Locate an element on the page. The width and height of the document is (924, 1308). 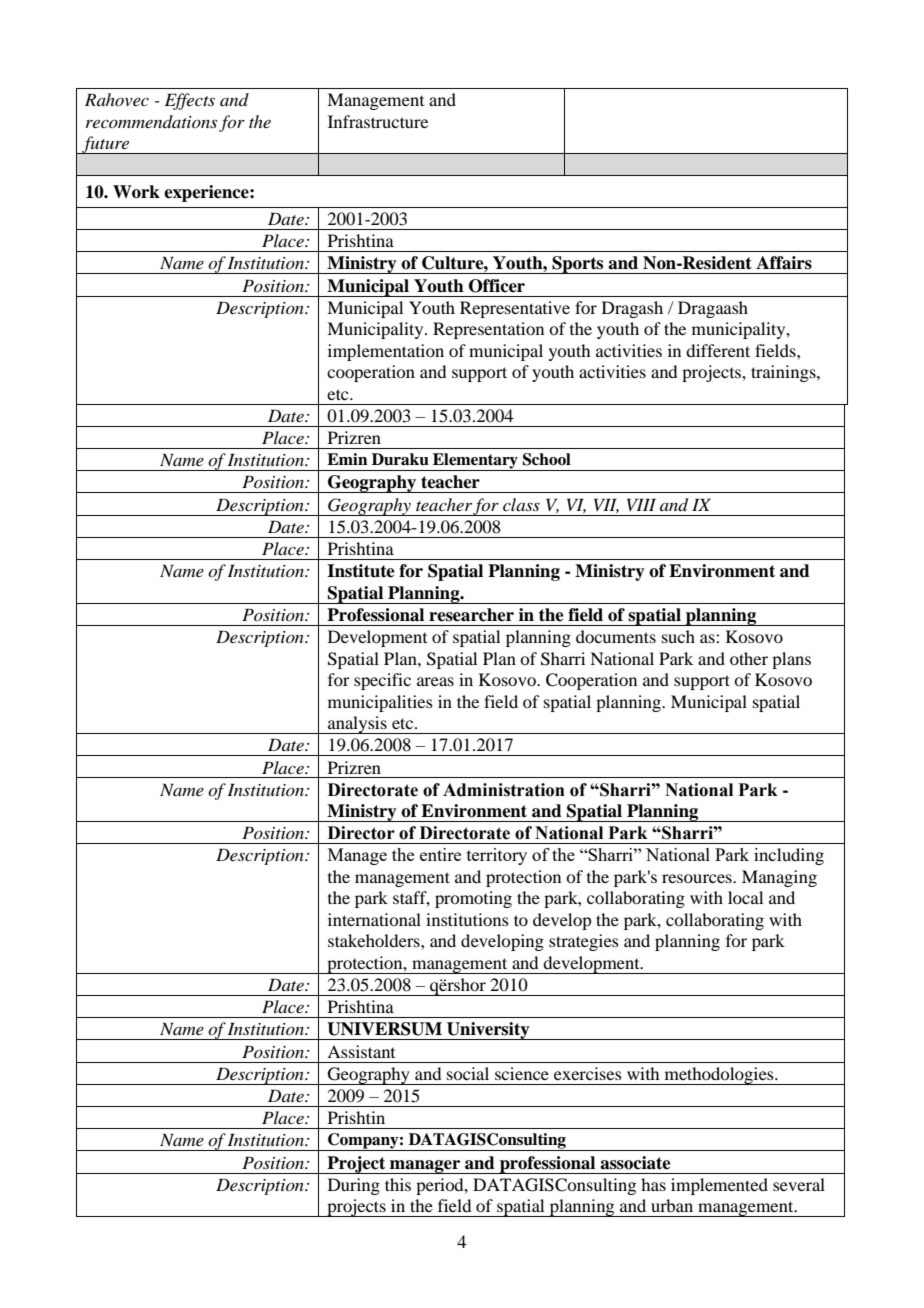
Infrastructure is located at coordinates (378, 121).
